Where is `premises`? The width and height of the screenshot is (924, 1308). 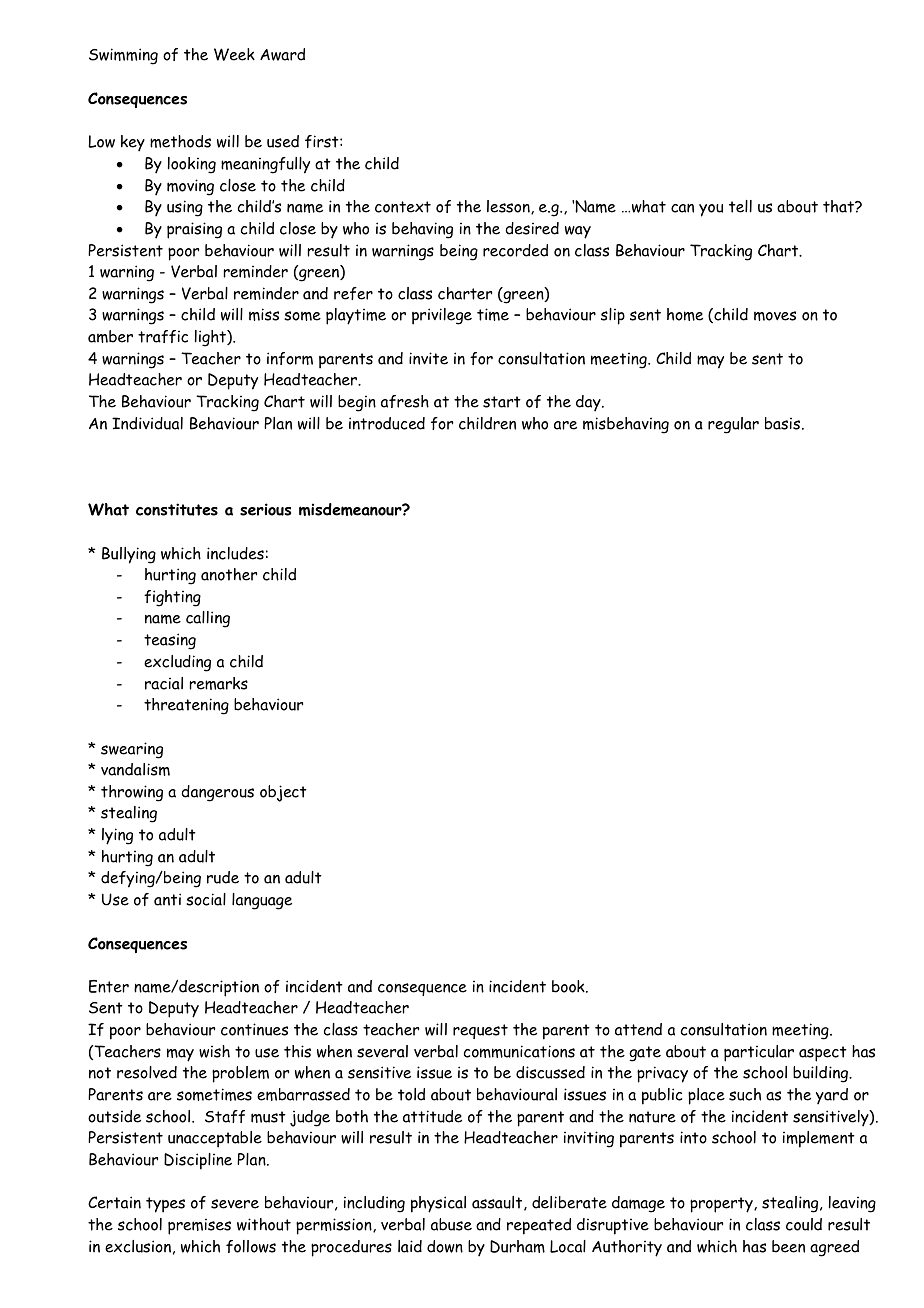
premises is located at coordinates (199, 1227).
